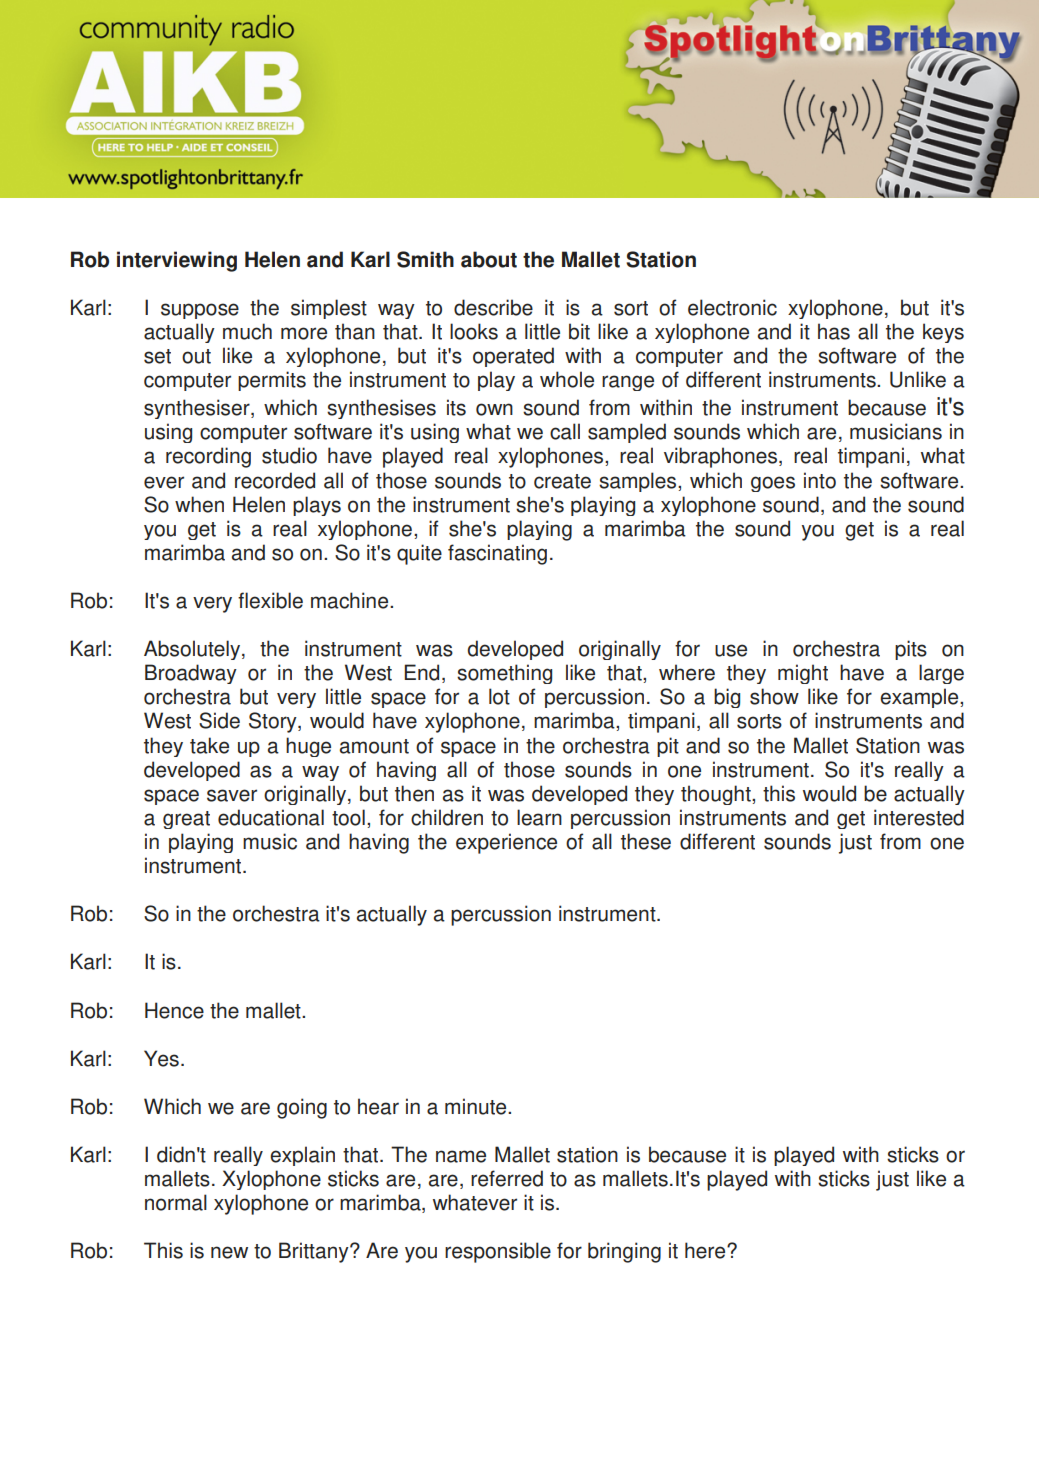  I want to click on describe, so click(493, 307).
